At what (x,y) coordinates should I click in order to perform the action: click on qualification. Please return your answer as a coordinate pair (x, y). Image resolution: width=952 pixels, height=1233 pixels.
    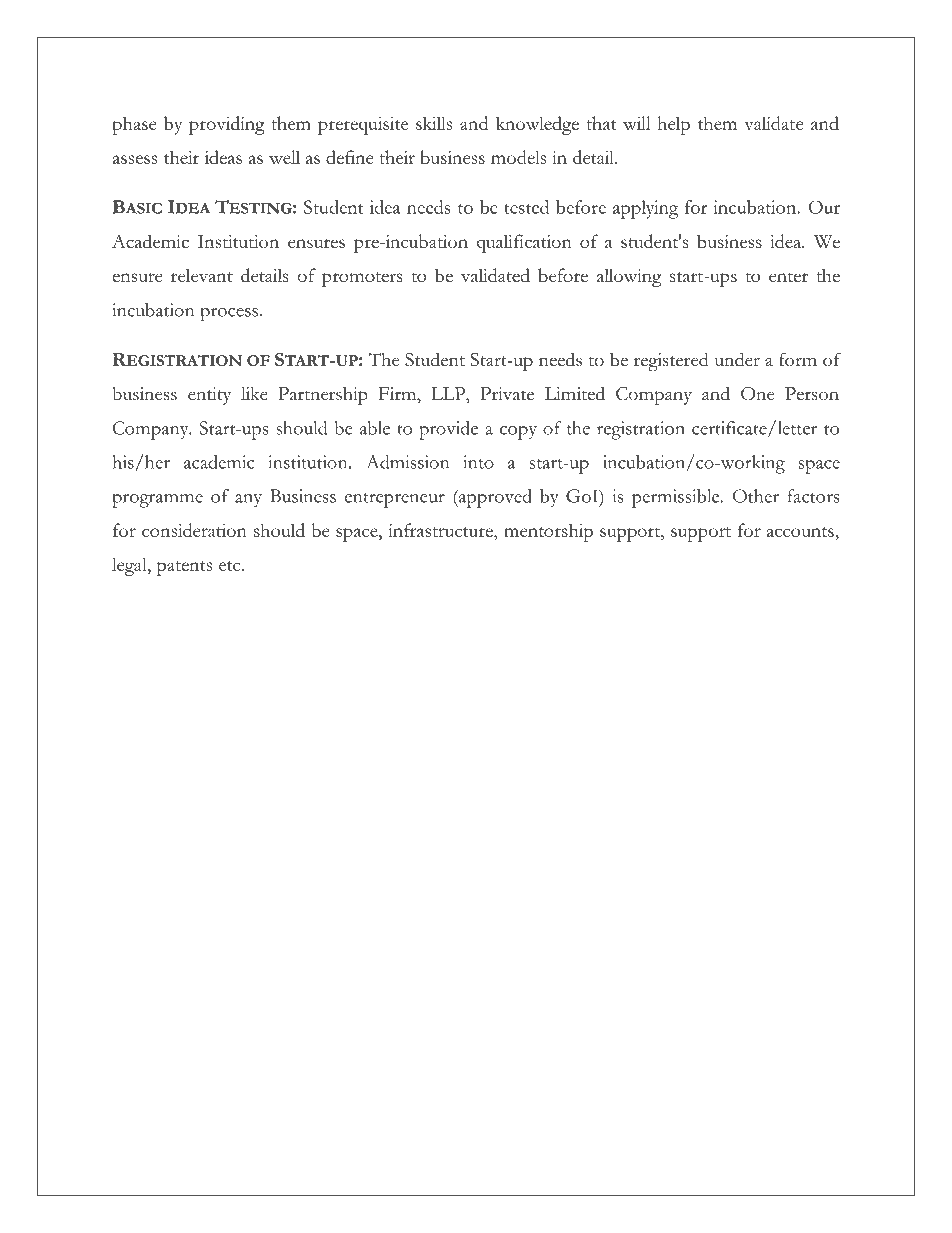
    Looking at the image, I should click on (524, 243).
